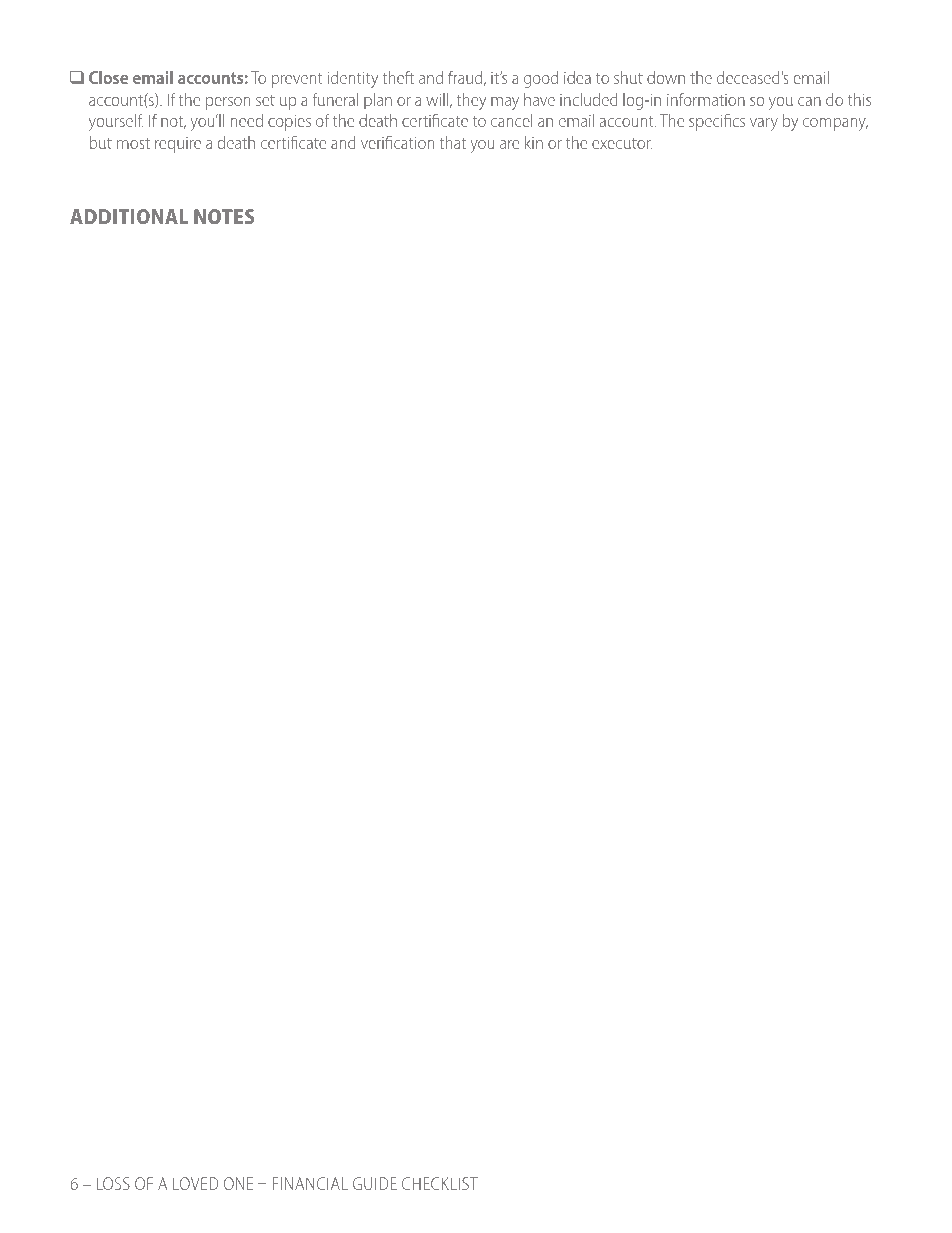  Describe the element at coordinates (375, 1183) in the page. I see `GUIDE` at that location.
